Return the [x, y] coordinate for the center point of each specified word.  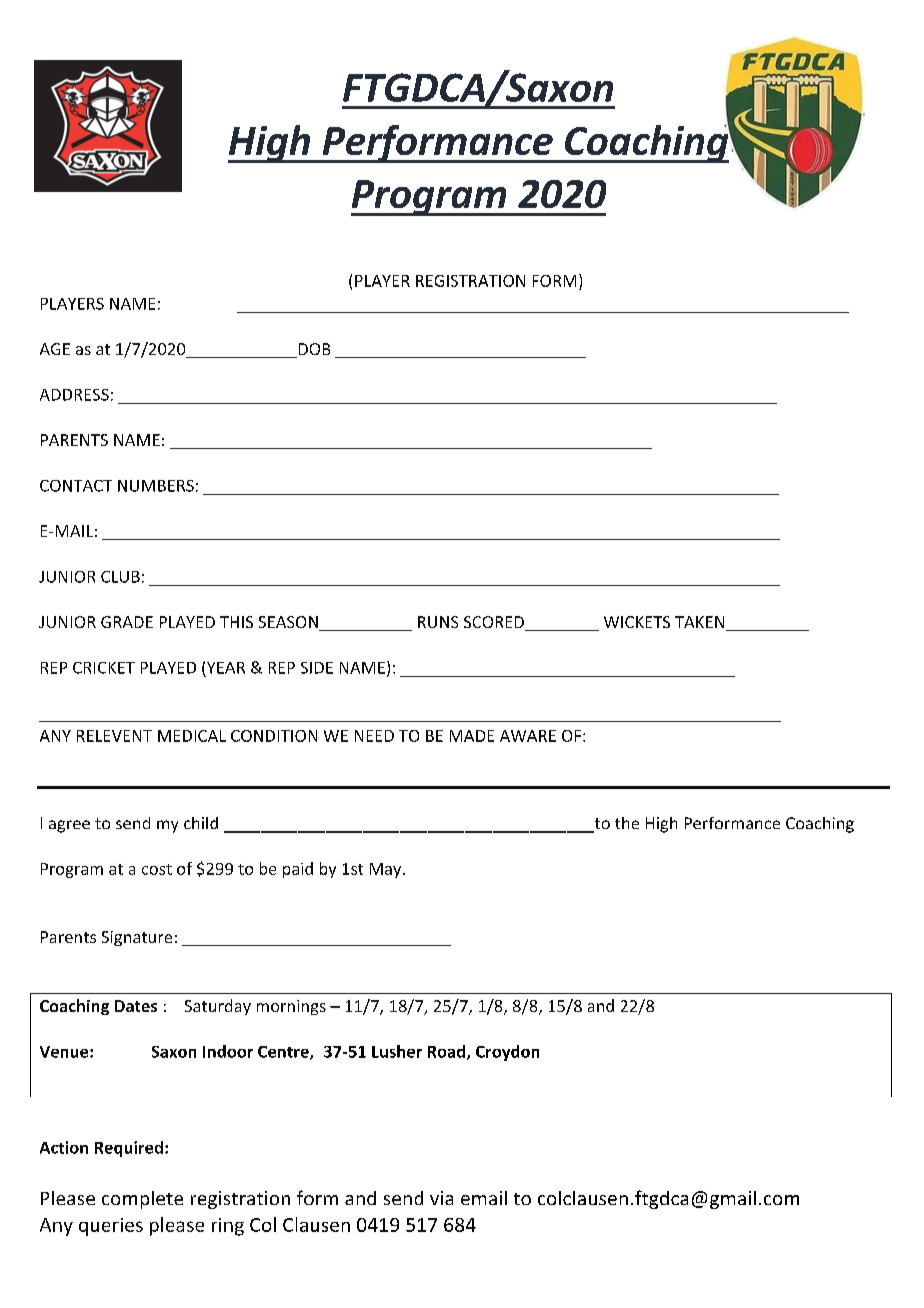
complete [142, 1200]
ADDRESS [74, 395]
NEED [374, 736]
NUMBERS [156, 486]
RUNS [438, 622]
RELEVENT [114, 736]
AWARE [528, 736]
